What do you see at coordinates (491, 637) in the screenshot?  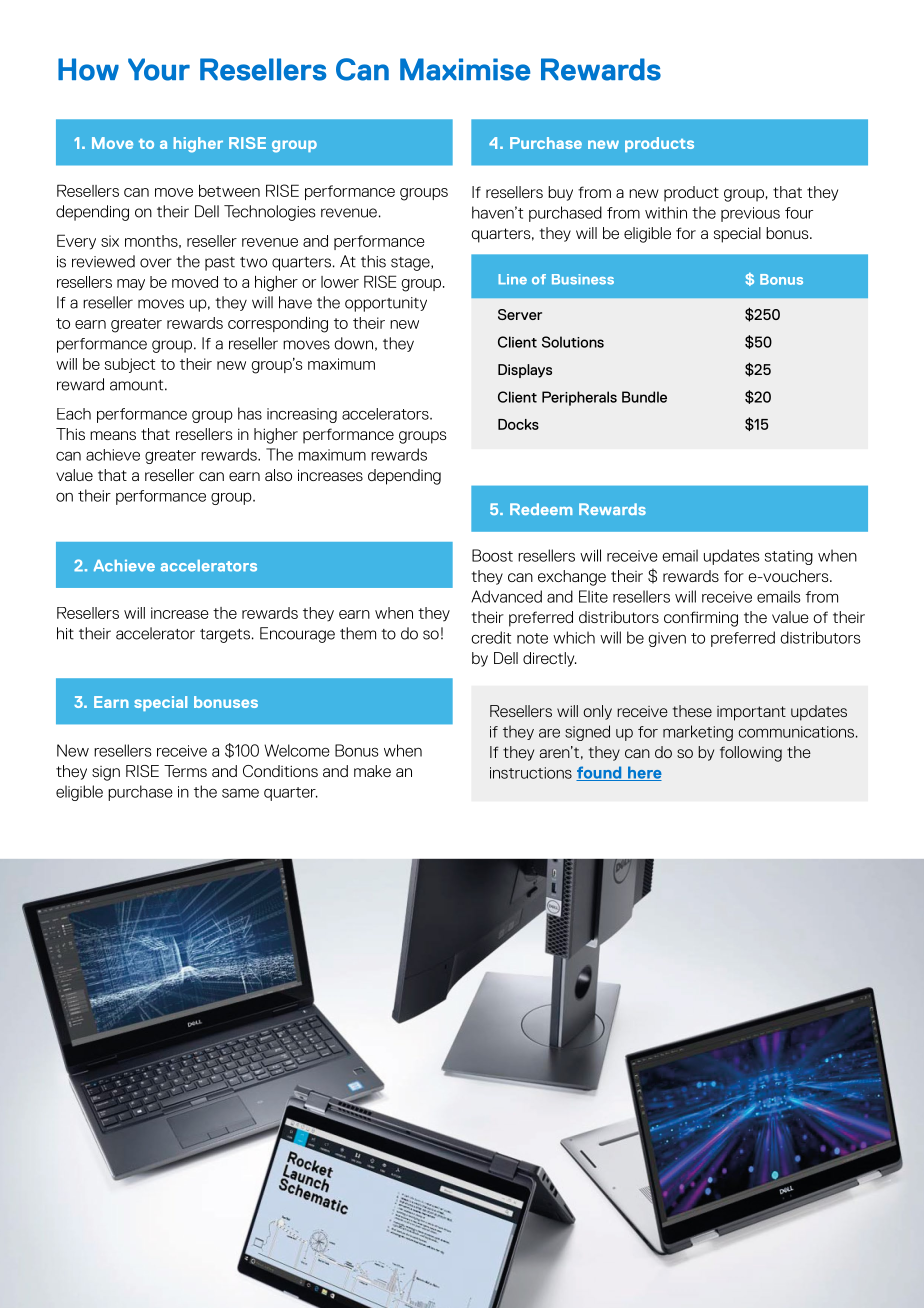 I see `credit` at bounding box center [491, 637].
